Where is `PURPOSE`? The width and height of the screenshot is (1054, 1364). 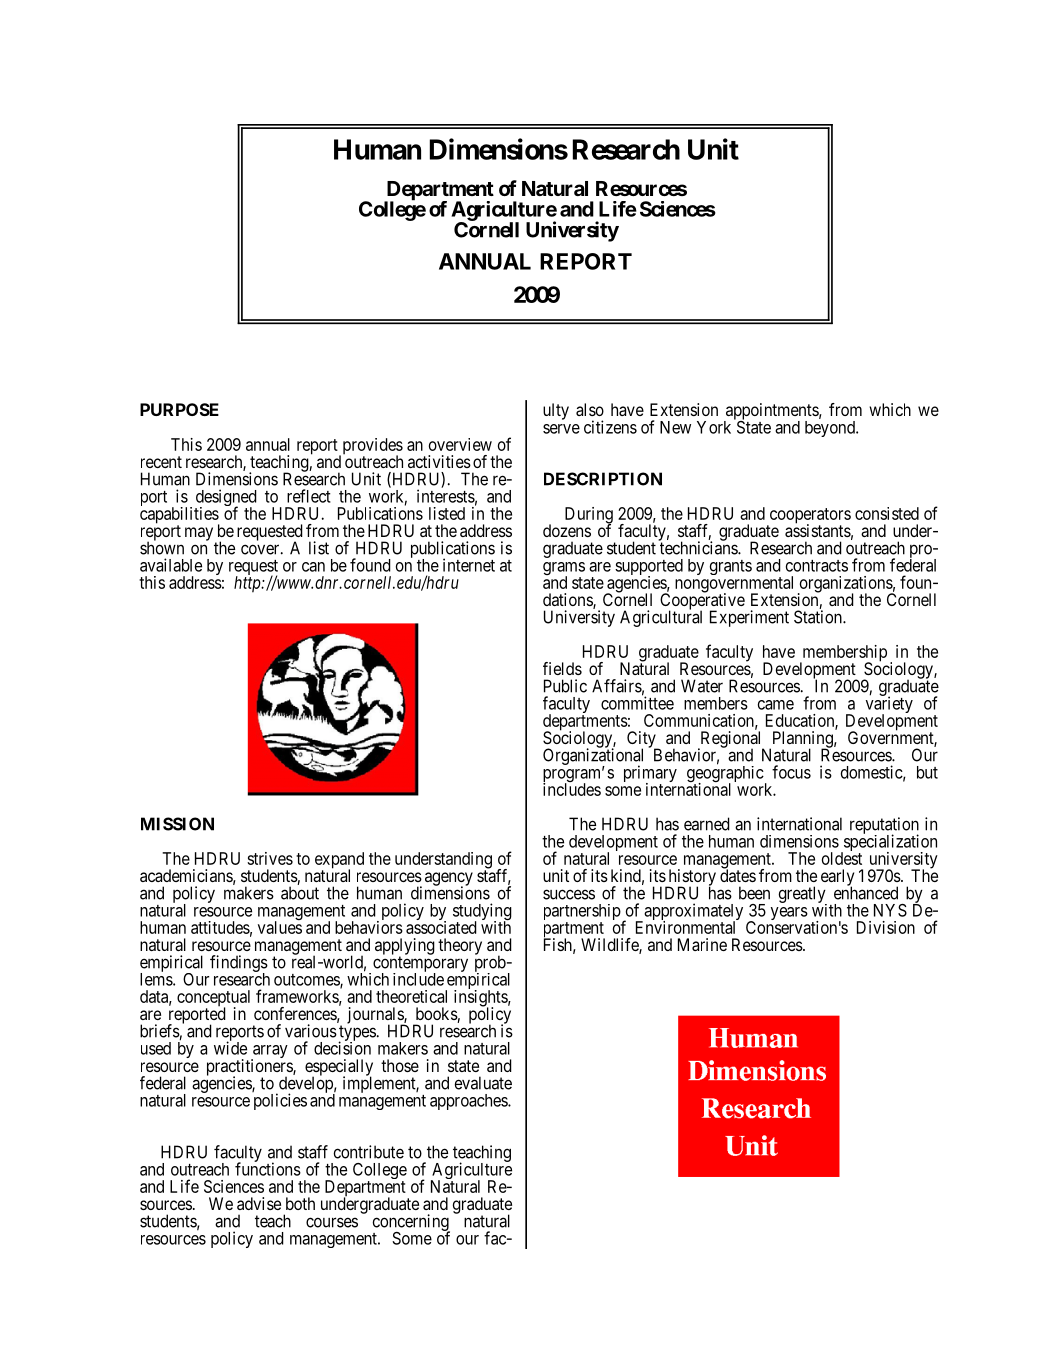 PURPOSE is located at coordinates (179, 409).
